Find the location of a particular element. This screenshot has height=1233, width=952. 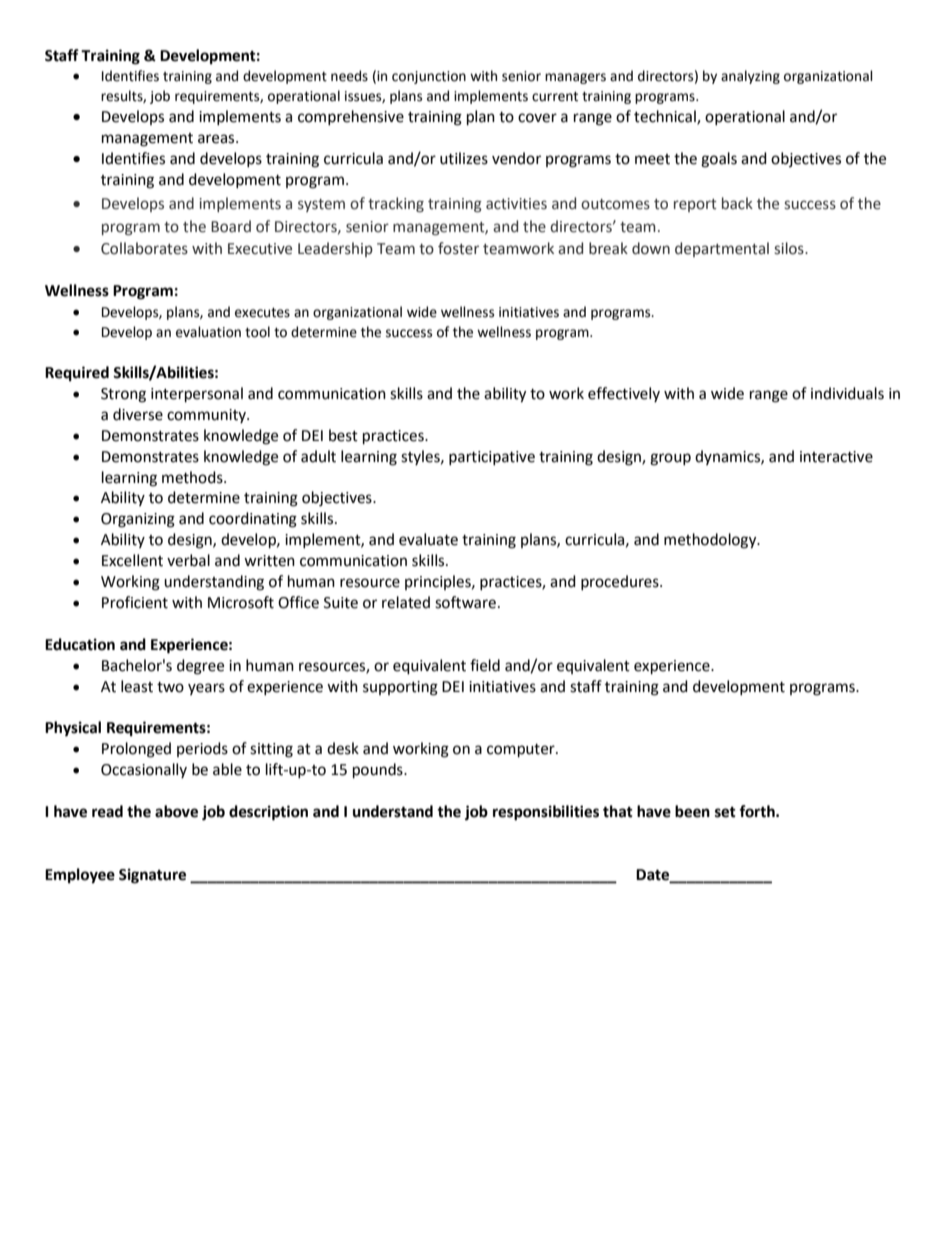

methodology is located at coordinates (711, 541).
